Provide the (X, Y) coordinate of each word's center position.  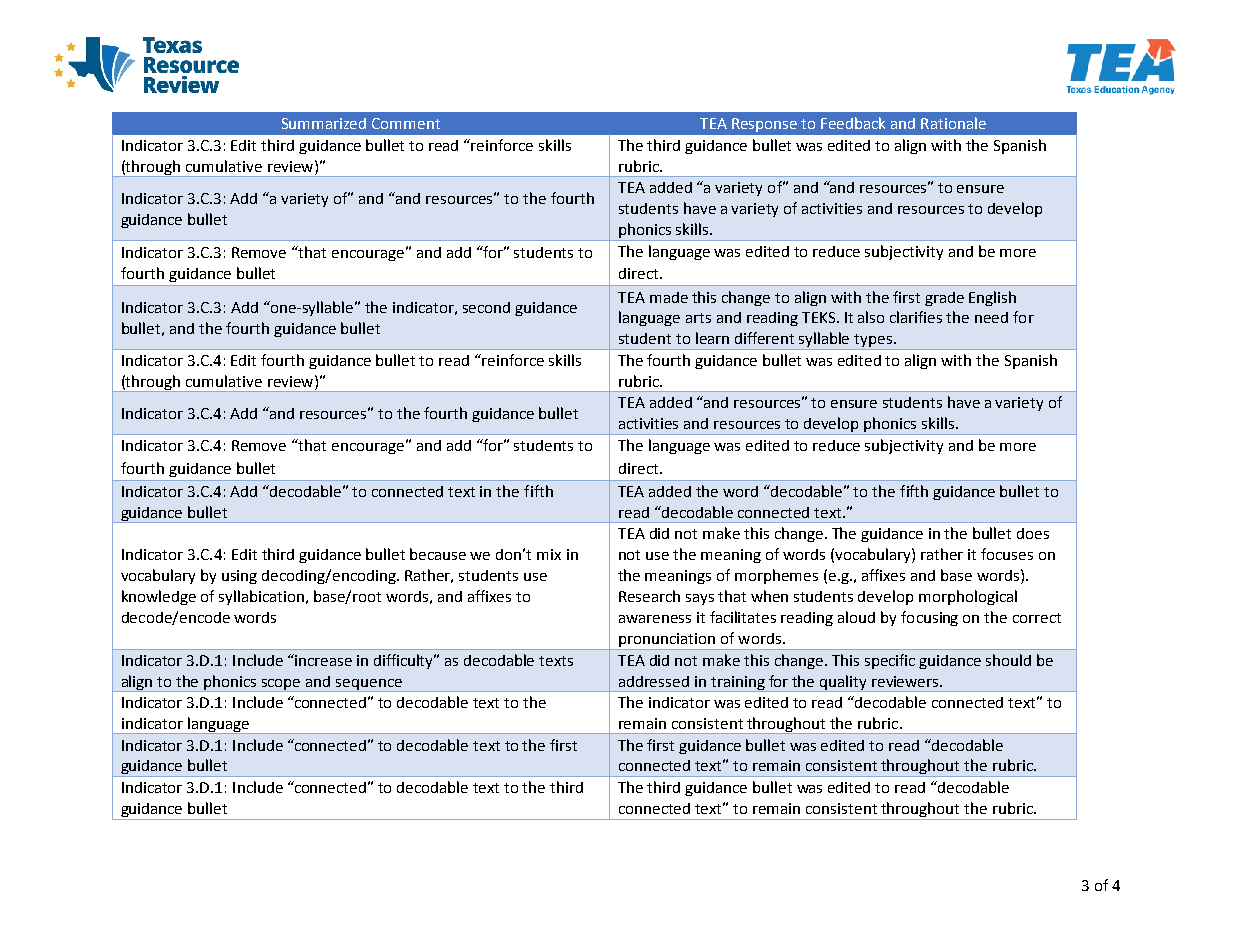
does (1033, 533)
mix (549, 554)
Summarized (324, 123)
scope (282, 685)
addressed (654, 681)
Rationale (953, 123)
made (669, 297)
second (486, 307)
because (438, 554)
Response (764, 125)
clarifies (916, 317)
